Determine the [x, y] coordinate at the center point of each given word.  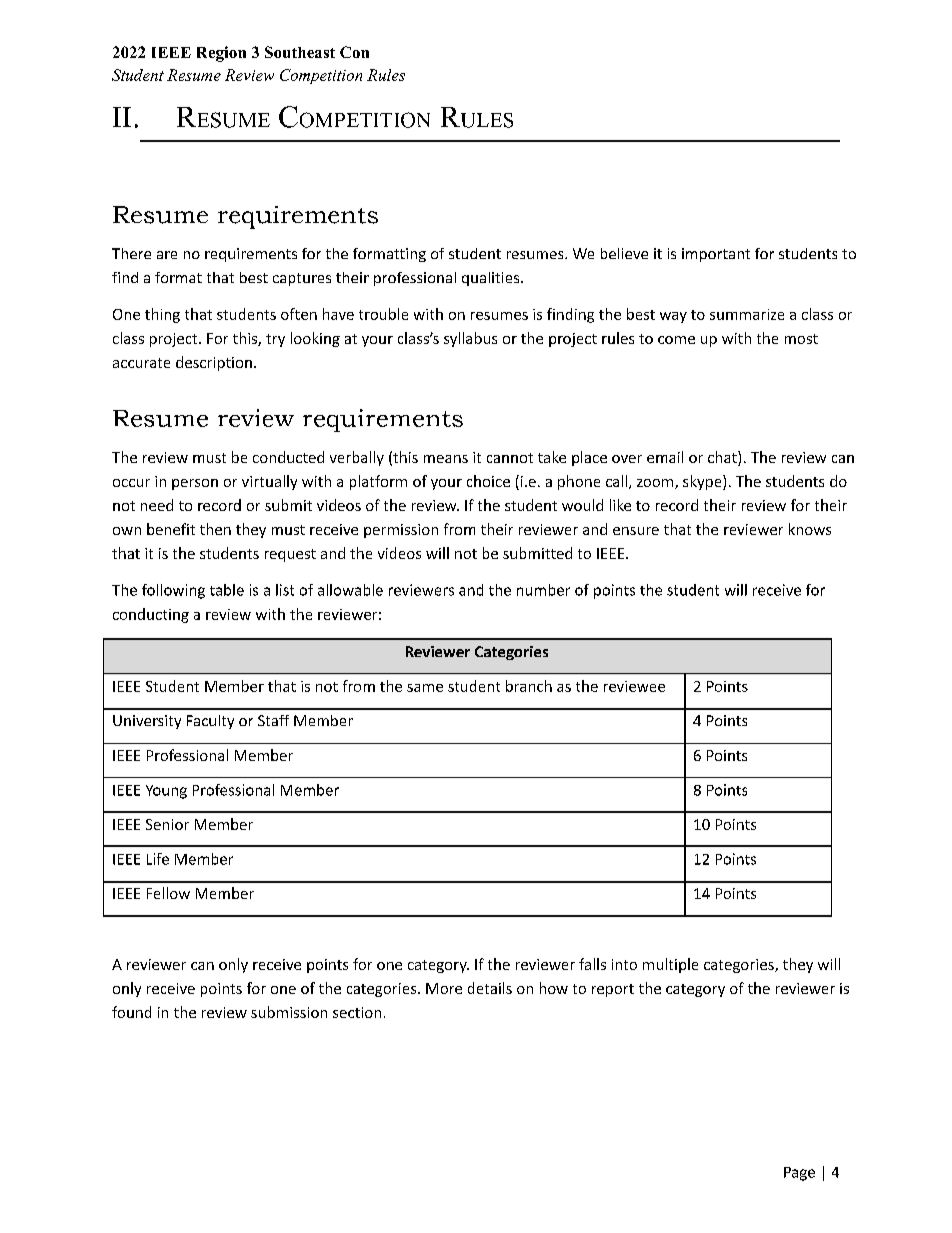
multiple [670, 965]
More [444, 988]
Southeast [300, 52]
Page [799, 1174]
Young [166, 792]
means [446, 459]
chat [723, 458]
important [716, 255]
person [195, 484]
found [131, 1012]
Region [221, 54]
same [425, 688]
